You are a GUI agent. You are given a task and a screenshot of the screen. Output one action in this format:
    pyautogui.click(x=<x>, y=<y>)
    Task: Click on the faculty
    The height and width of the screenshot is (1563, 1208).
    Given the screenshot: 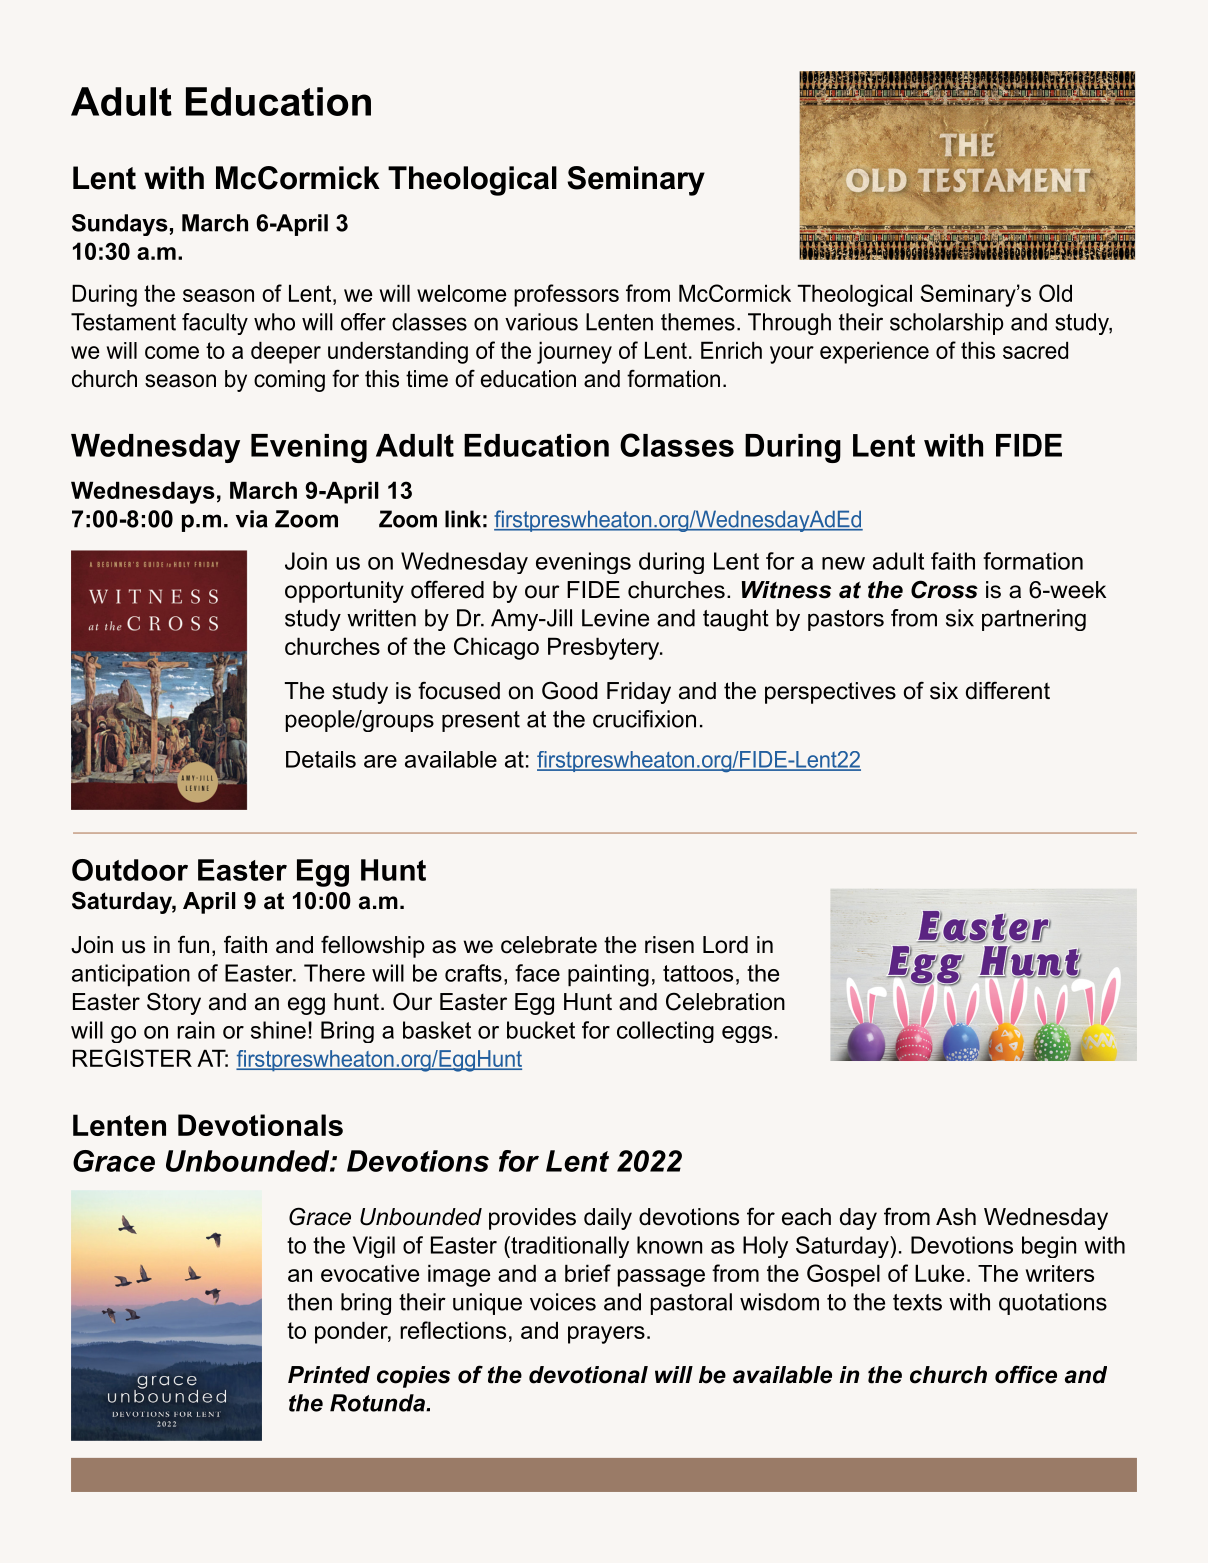 What is the action you would take?
    pyautogui.click(x=215, y=324)
